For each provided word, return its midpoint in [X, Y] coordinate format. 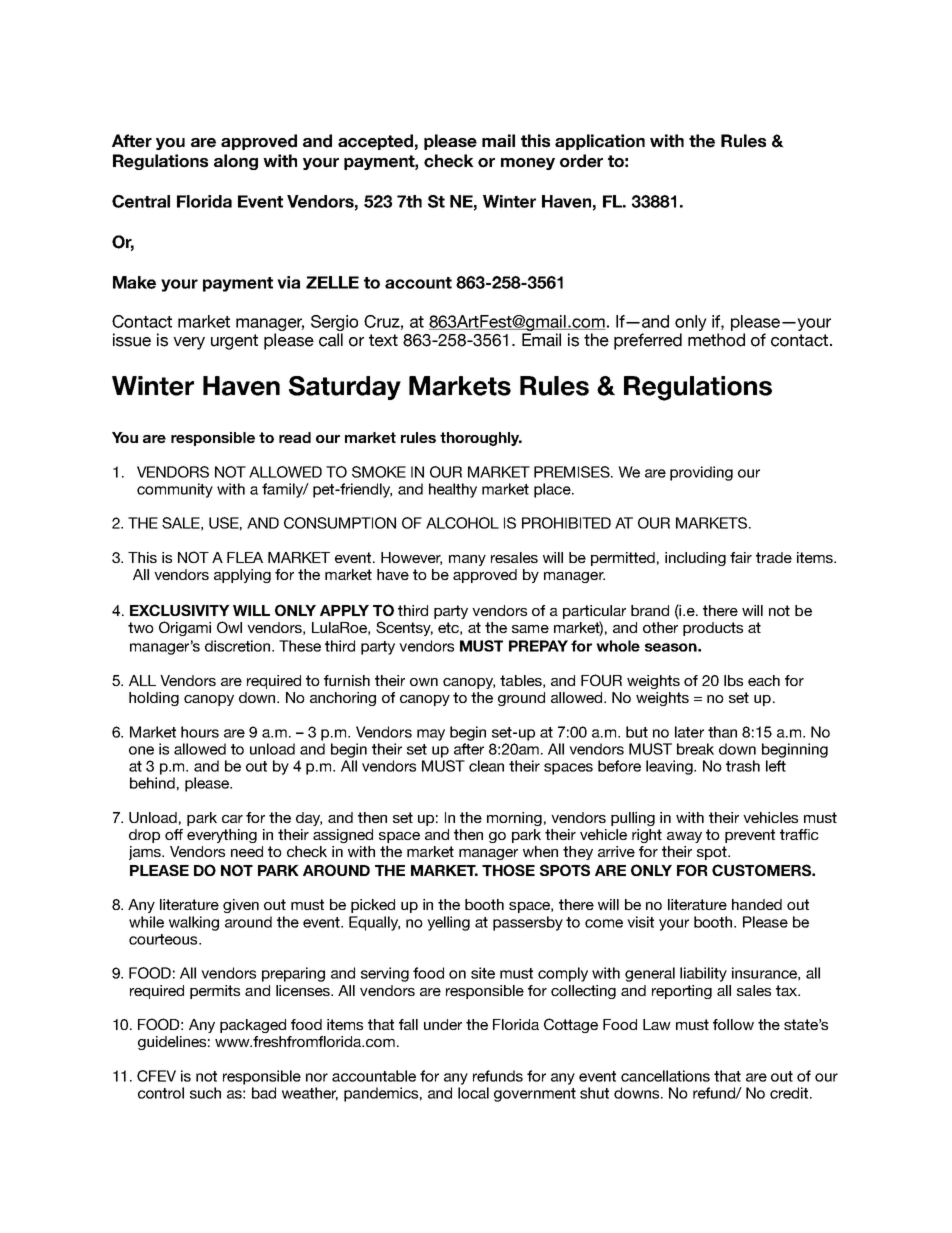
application [600, 142]
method [716, 340]
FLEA [245, 557]
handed [757, 904]
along [236, 162]
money [528, 164]
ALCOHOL [462, 523]
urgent [234, 342]
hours [200, 732]
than [722, 732]
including [695, 559]
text [383, 340]
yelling [448, 923]
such [205, 1093]
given [241, 906]
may [431, 735]
